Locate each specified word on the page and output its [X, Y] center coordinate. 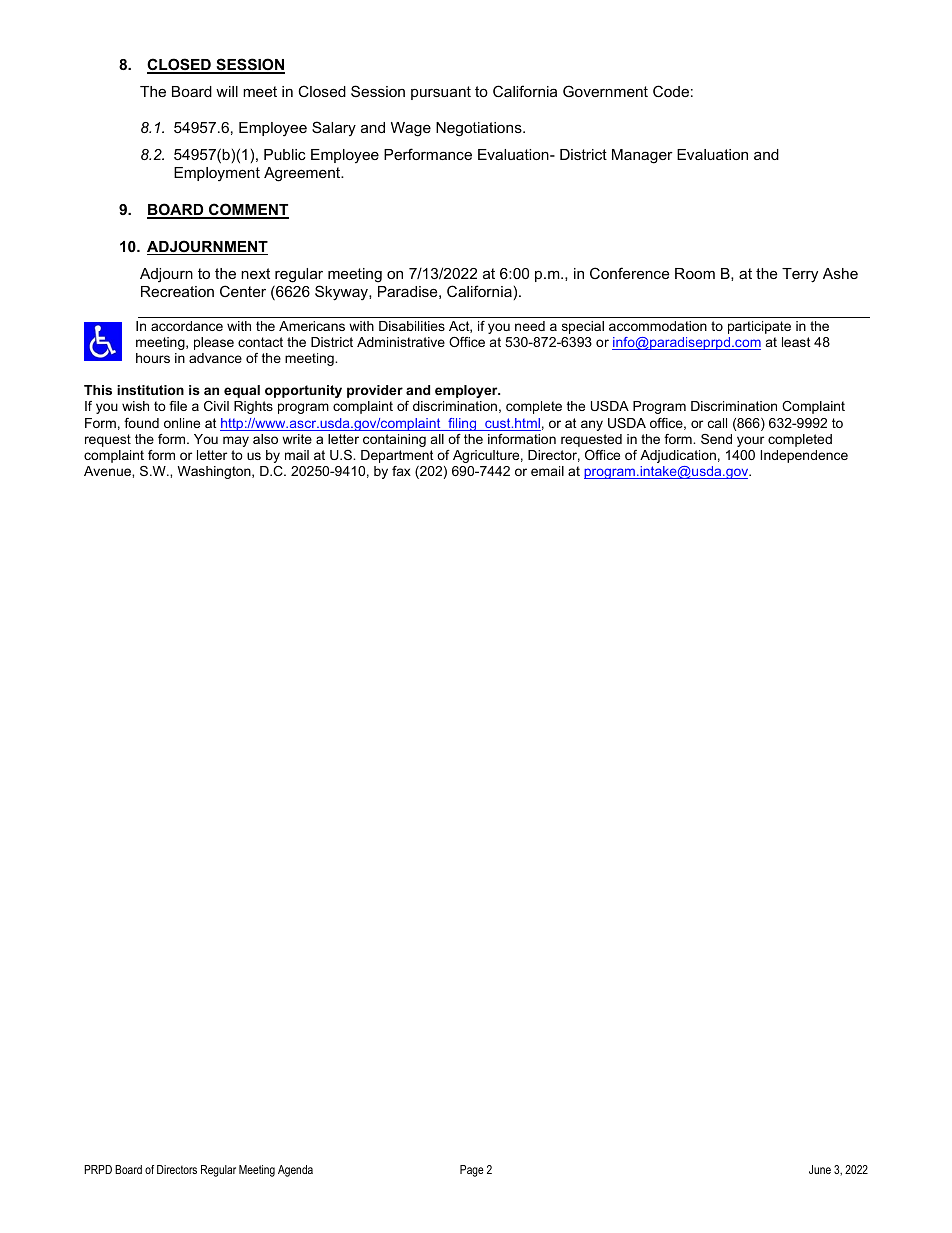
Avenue [108, 471]
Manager [642, 156]
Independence [804, 456]
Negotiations [480, 129]
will [227, 91]
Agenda [295, 1171]
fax [401, 471]
